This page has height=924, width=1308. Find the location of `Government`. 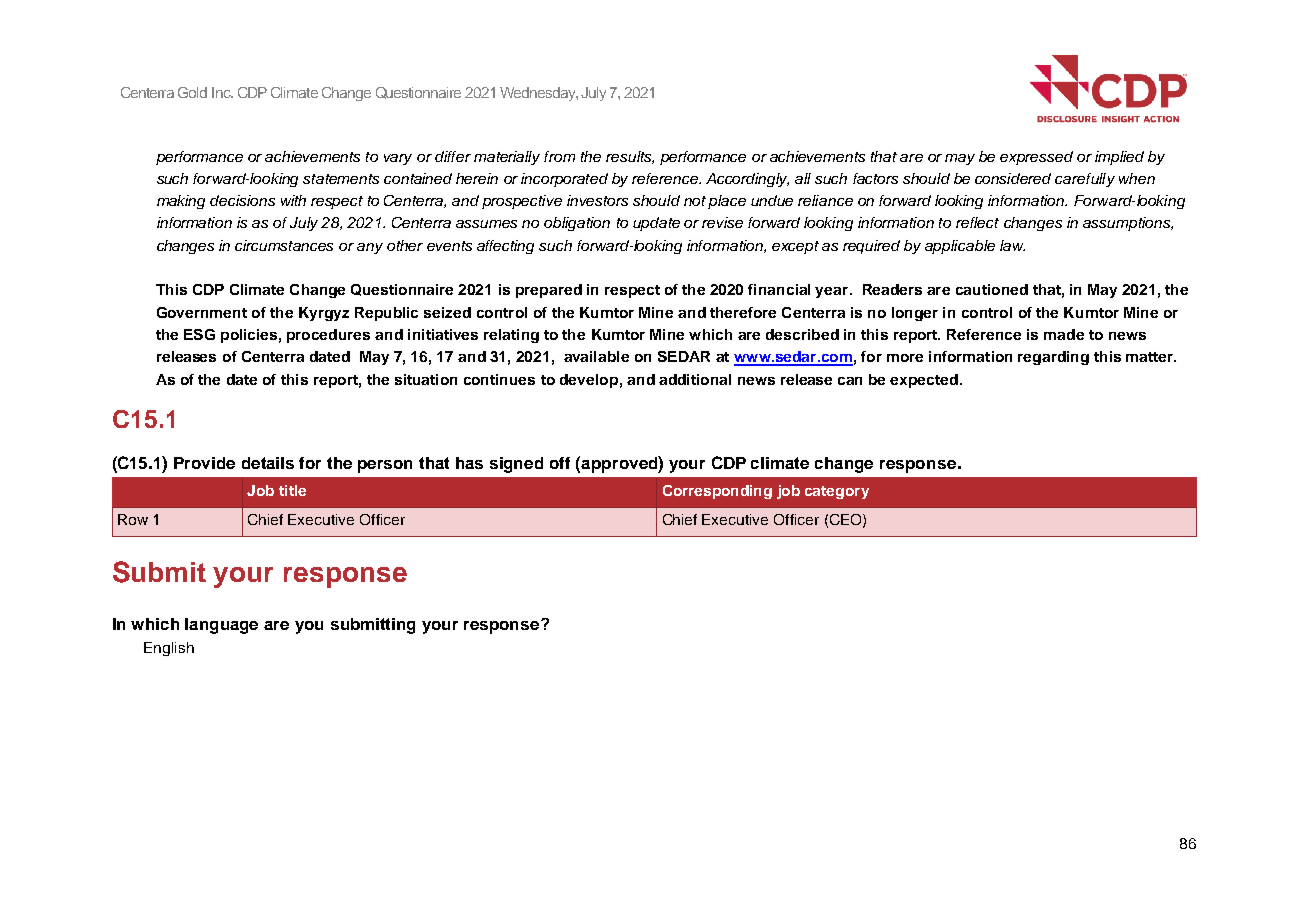

Government is located at coordinates (202, 312).
